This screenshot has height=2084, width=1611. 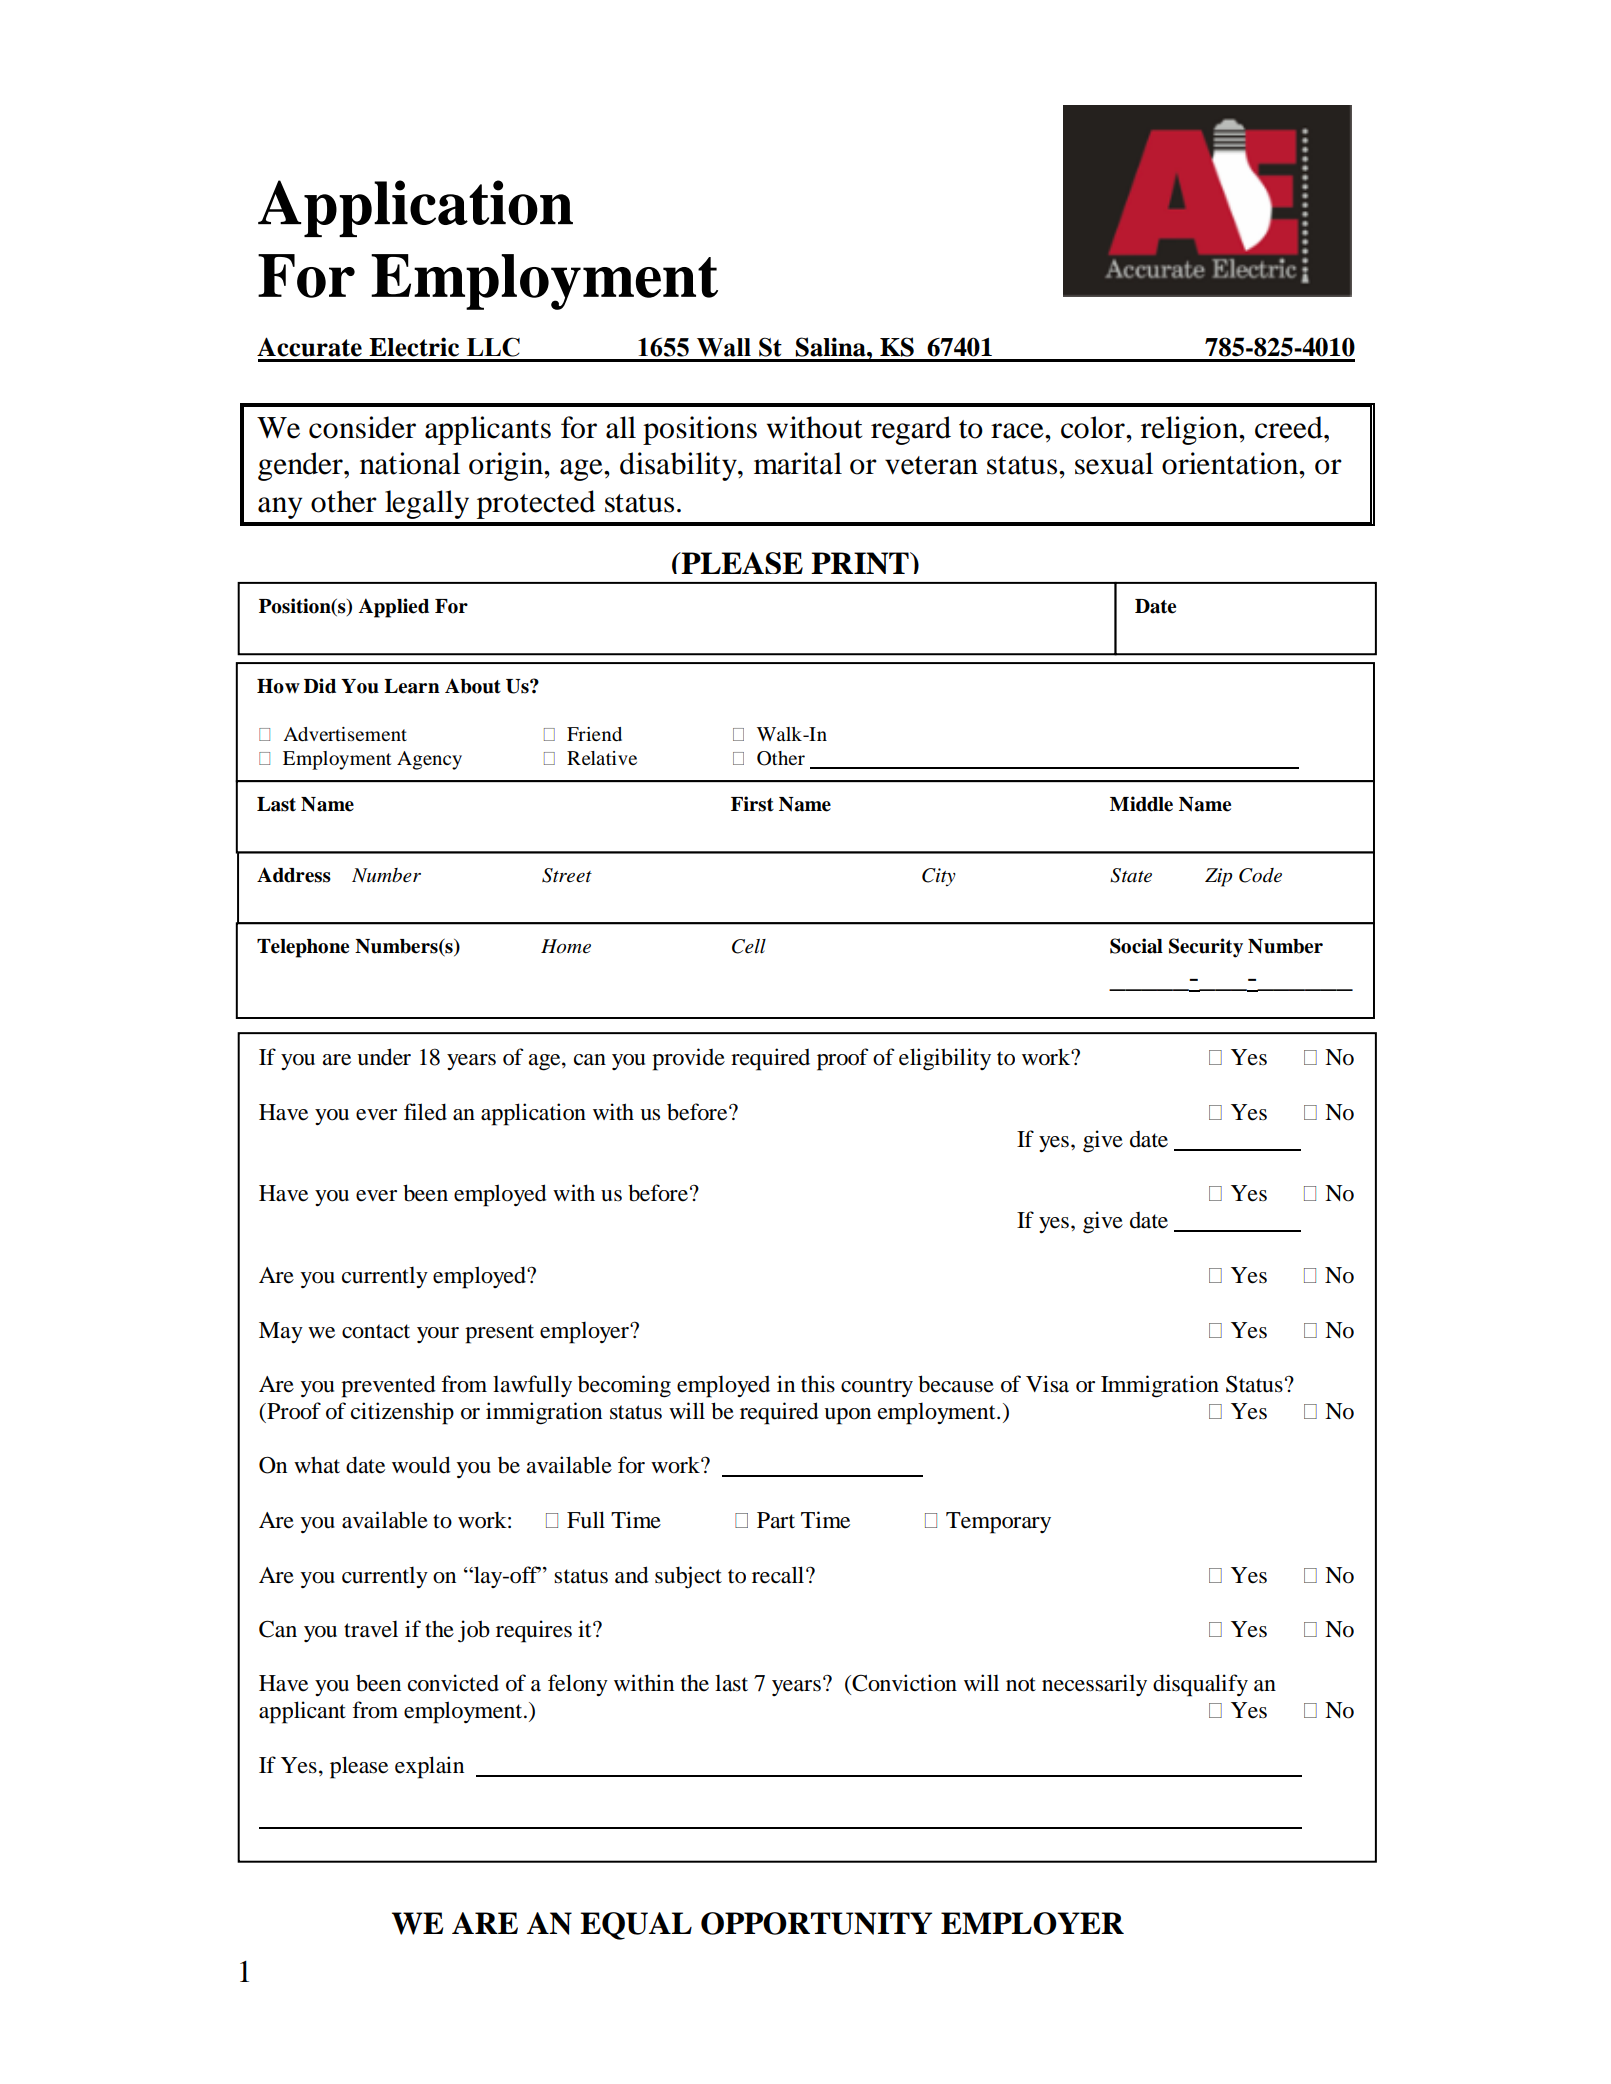 What do you see at coordinates (425, 1112) in the screenshot?
I see `filed` at bounding box center [425, 1112].
